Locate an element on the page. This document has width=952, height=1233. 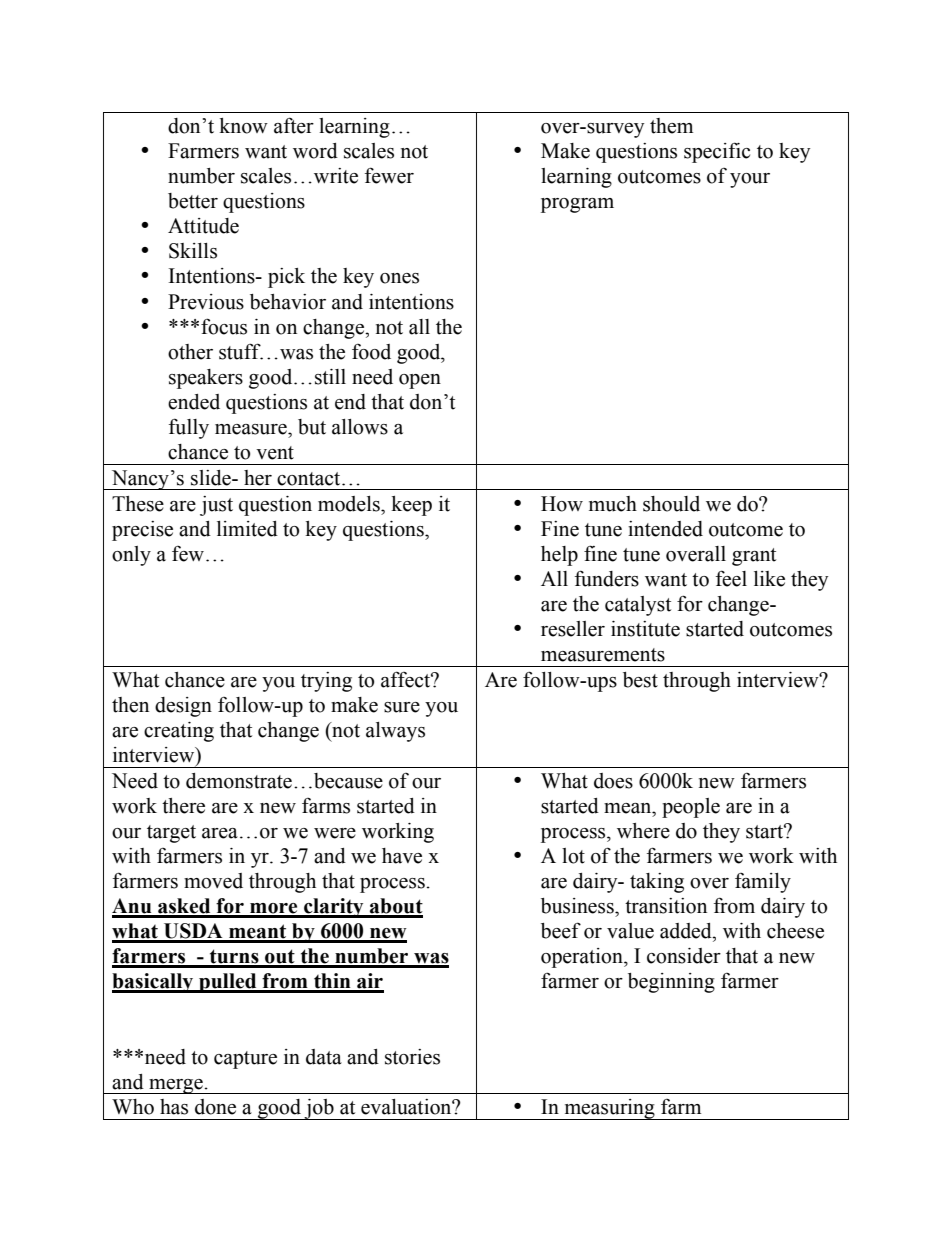
fully is located at coordinates (189, 428).
